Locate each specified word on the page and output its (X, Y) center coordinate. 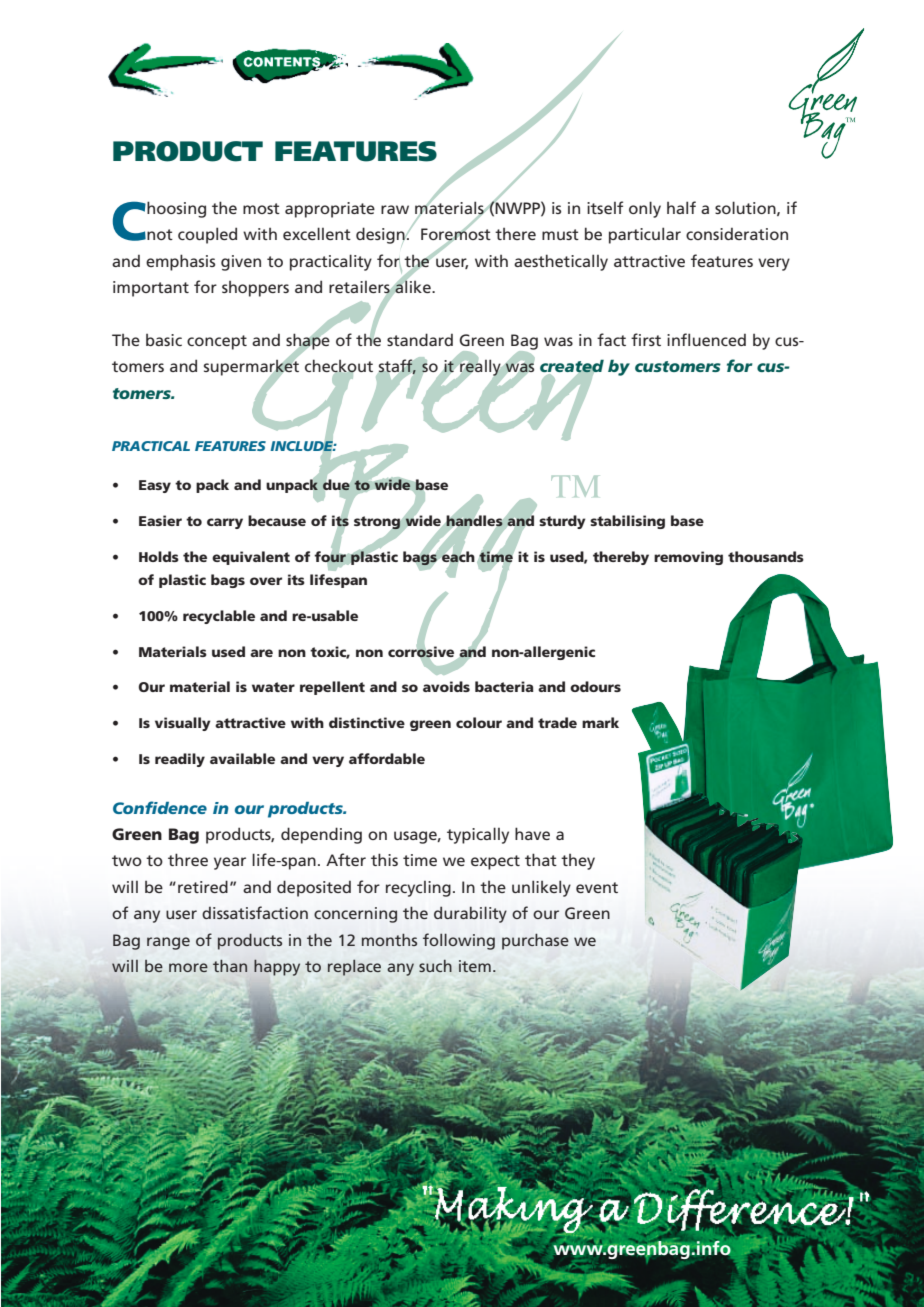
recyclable (219, 617)
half (681, 207)
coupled (207, 235)
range (168, 943)
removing (688, 558)
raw (395, 209)
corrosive (421, 651)
